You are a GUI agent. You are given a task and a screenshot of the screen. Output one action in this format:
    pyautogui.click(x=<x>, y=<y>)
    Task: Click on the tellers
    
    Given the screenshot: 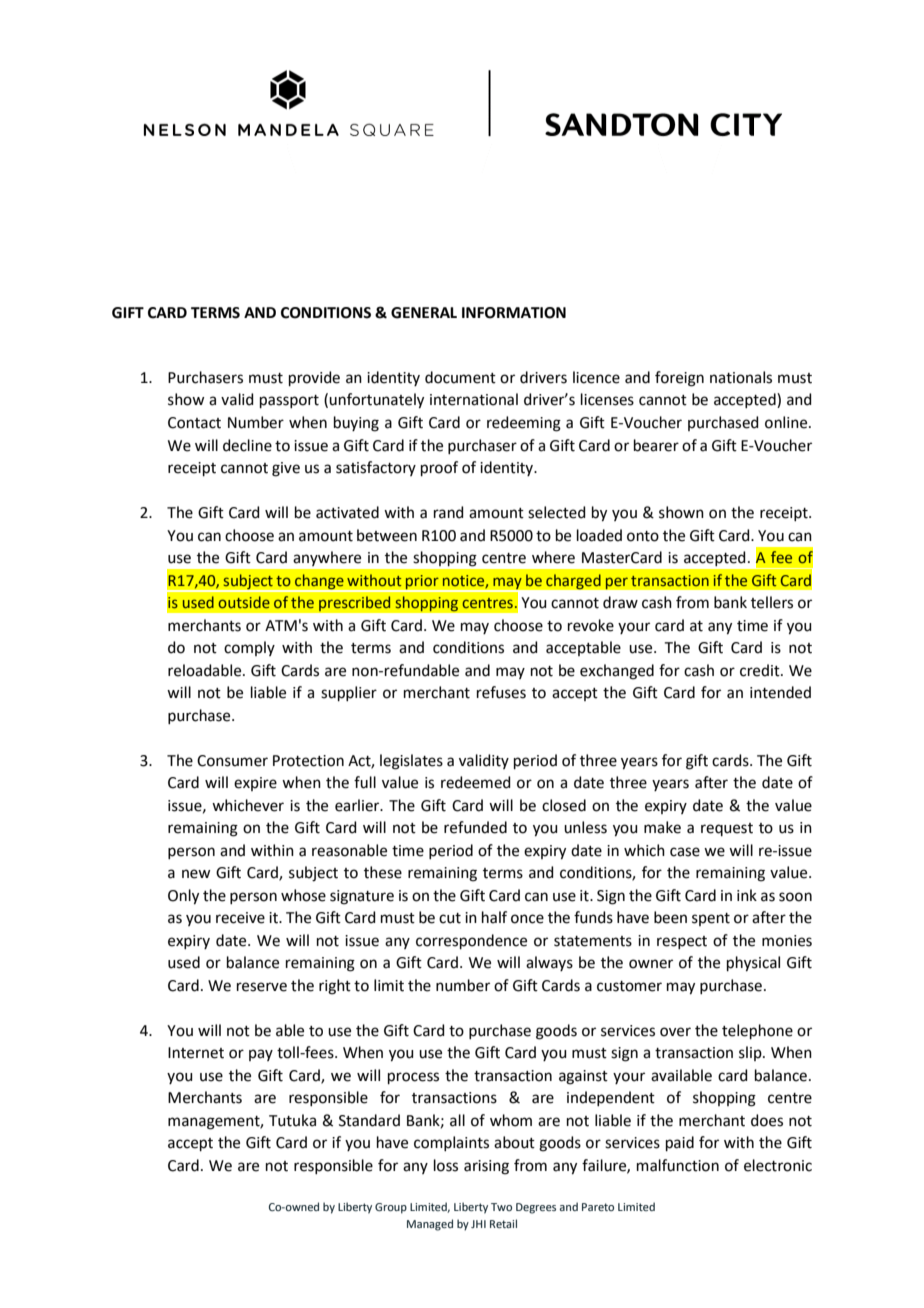 What is the action you would take?
    pyautogui.click(x=772, y=602)
